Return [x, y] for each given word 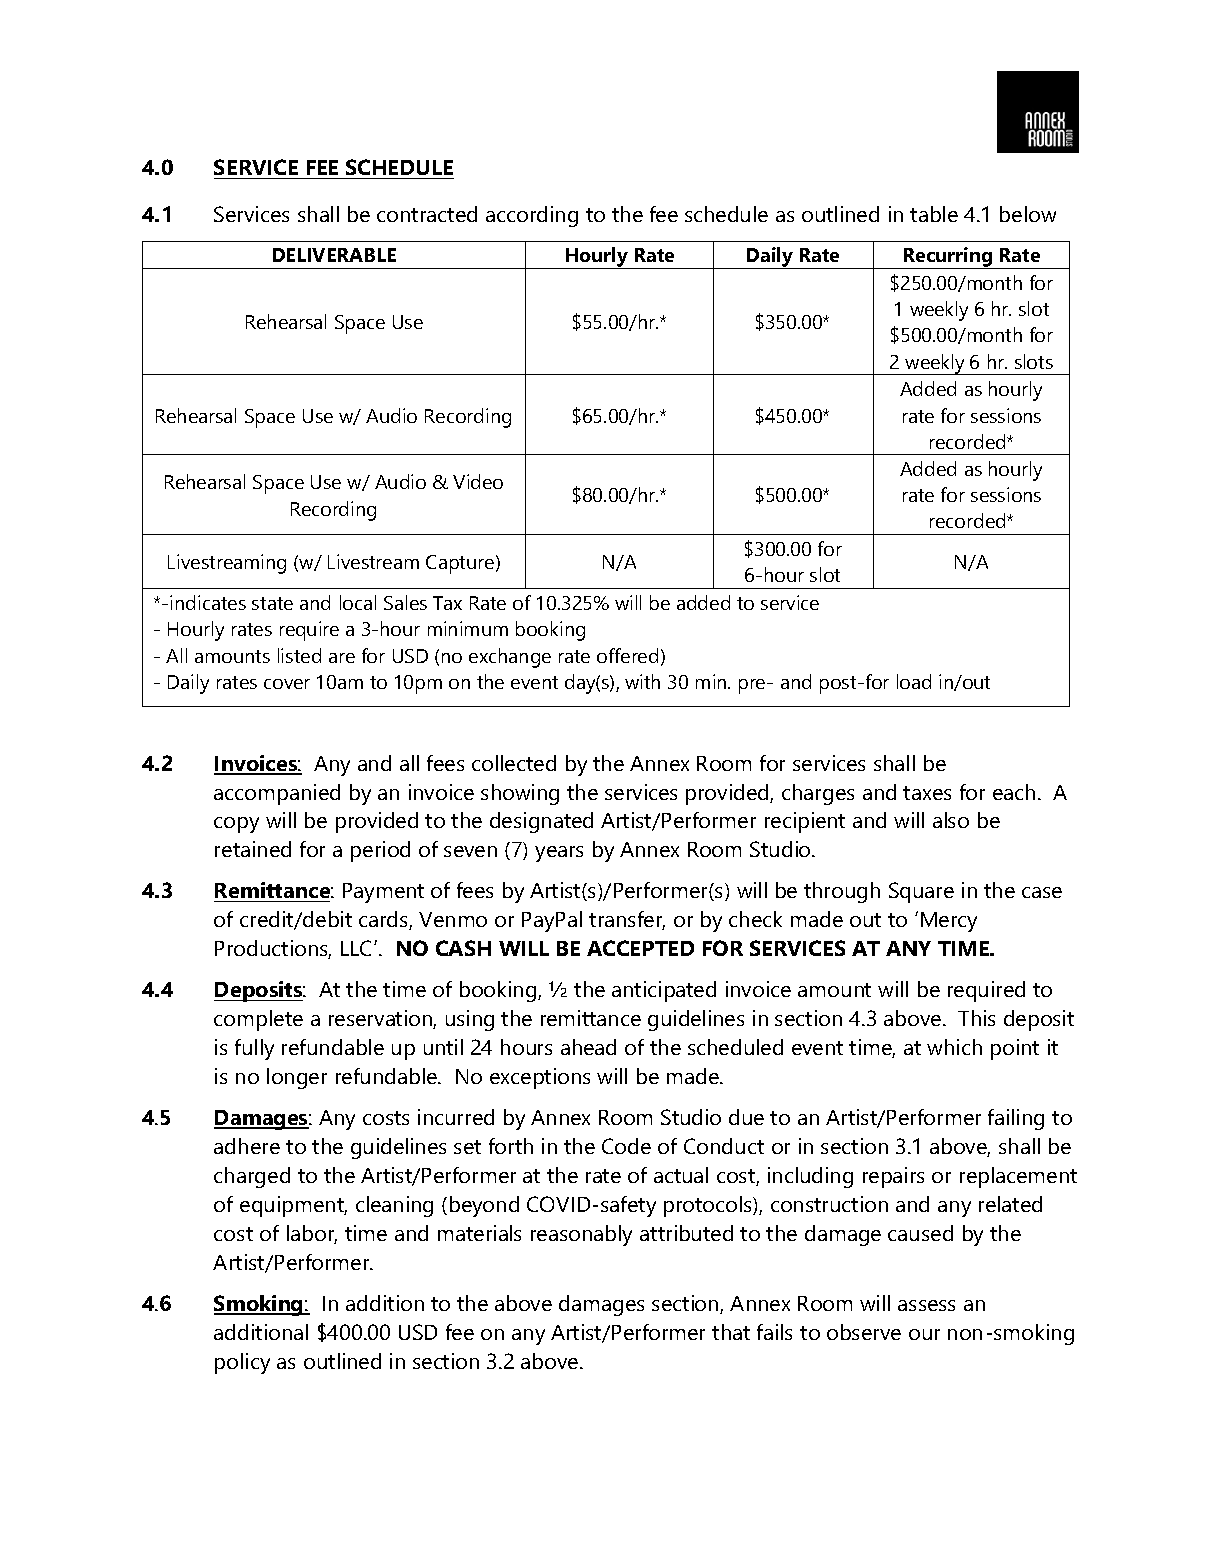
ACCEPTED [640, 948]
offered [627, 655]
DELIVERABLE [334, 255]
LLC [358, 948]
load [914, 681]
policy [242, 1363]
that [731, 1332]
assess [926, 1305]
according [532, 216]
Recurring [948, 258]
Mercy [949, 922]
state [272, 603]
